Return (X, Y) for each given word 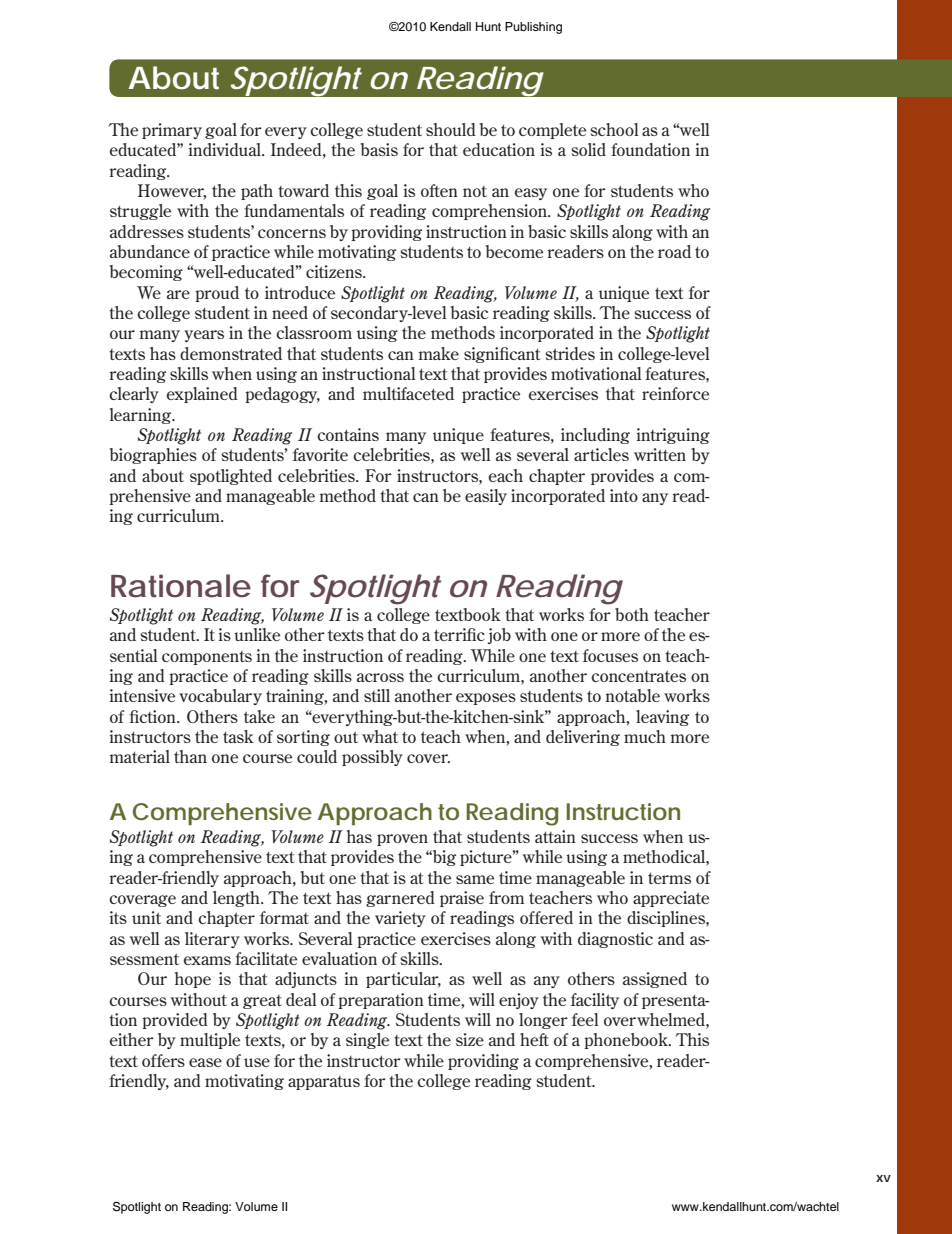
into (624, 495)
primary (172, 131)
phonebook (627, 1041)
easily (486, 497)
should (451, 129)
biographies (153, 456)
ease (205, 1062)
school (614, 129)
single (367, 1041)
